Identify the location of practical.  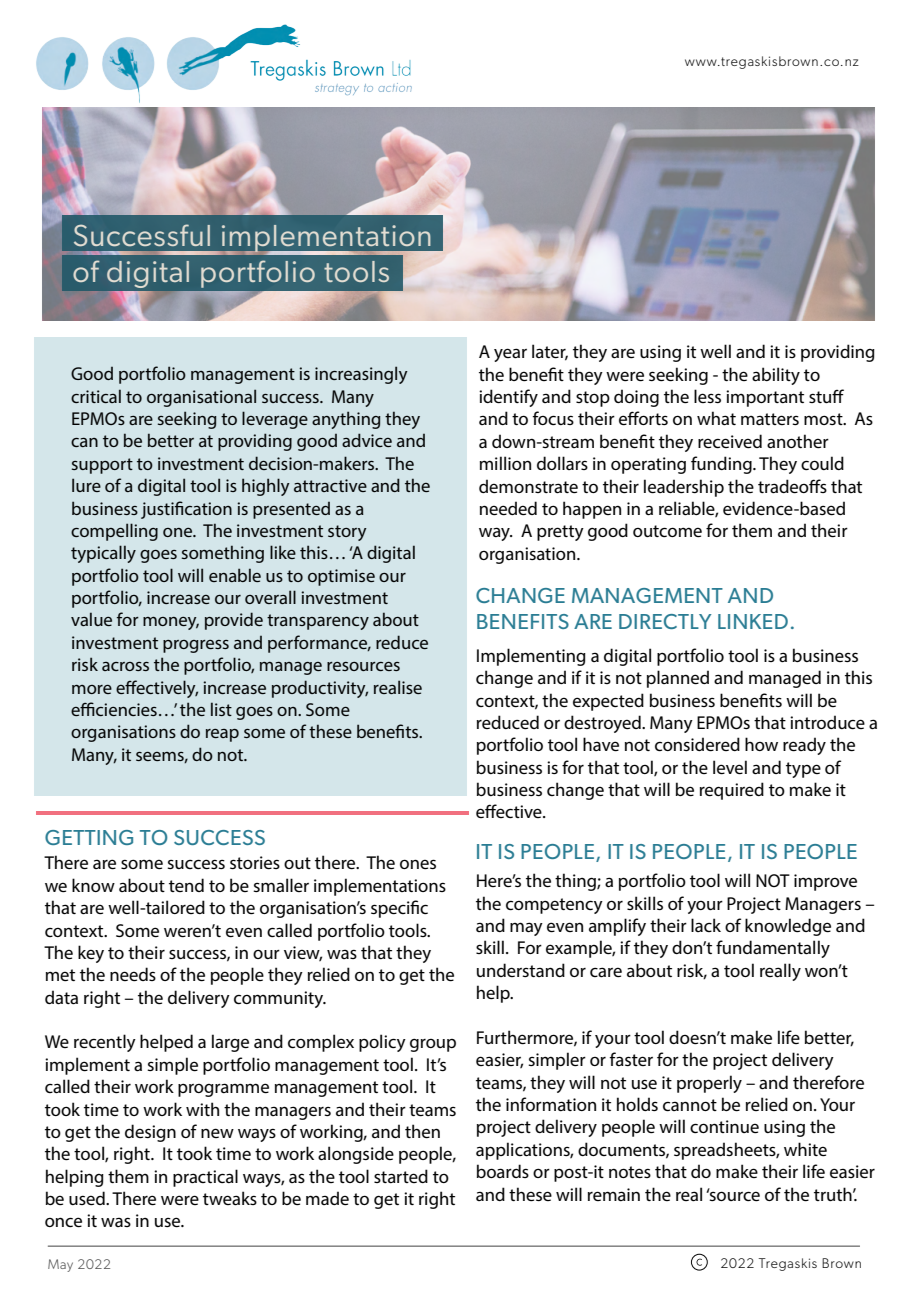
(205, 1178).
